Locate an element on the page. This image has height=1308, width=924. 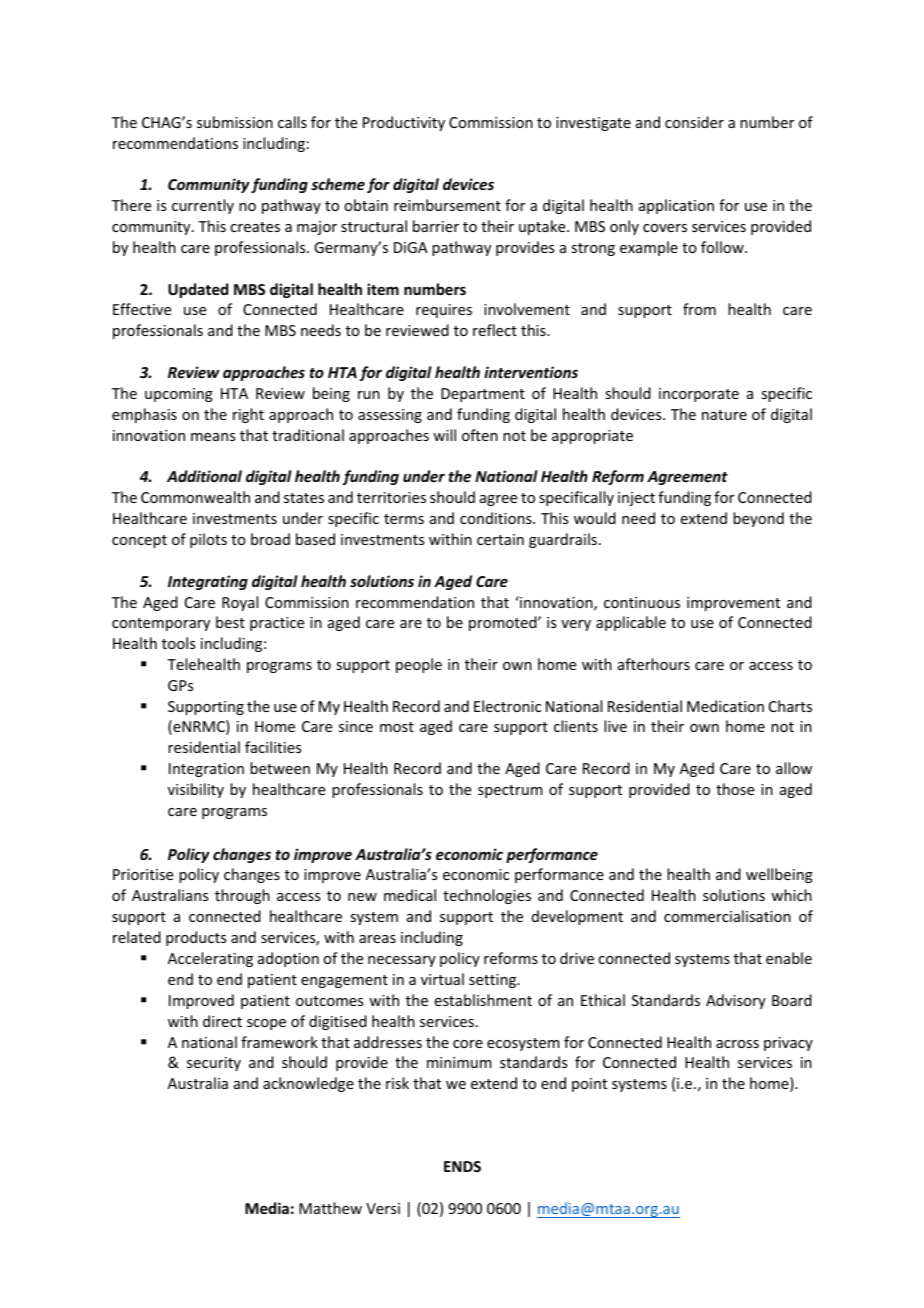
people is located at coordinates (419, 665).
